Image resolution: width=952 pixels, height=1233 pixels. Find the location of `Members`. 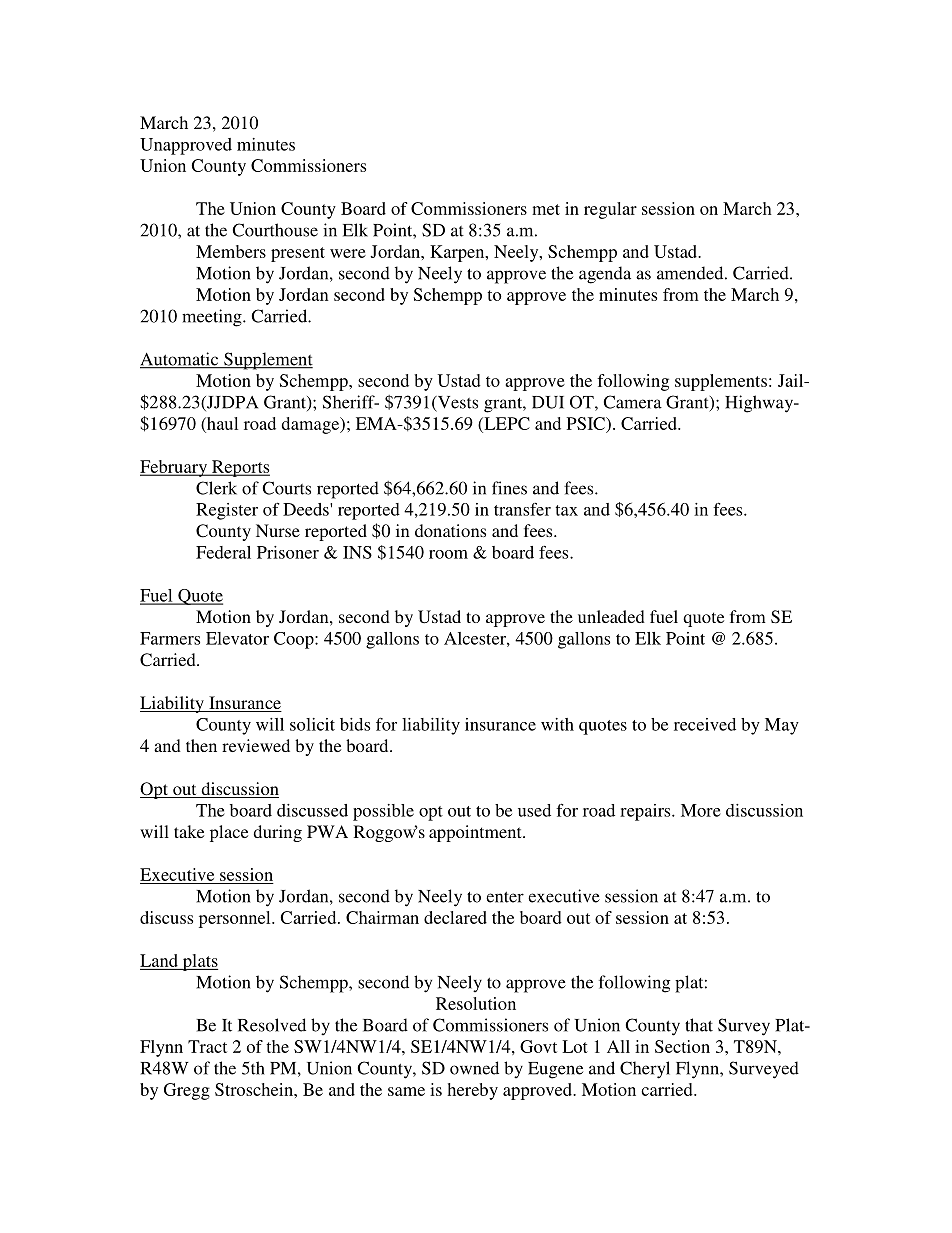

Members is located at coordinates (231, 251).
